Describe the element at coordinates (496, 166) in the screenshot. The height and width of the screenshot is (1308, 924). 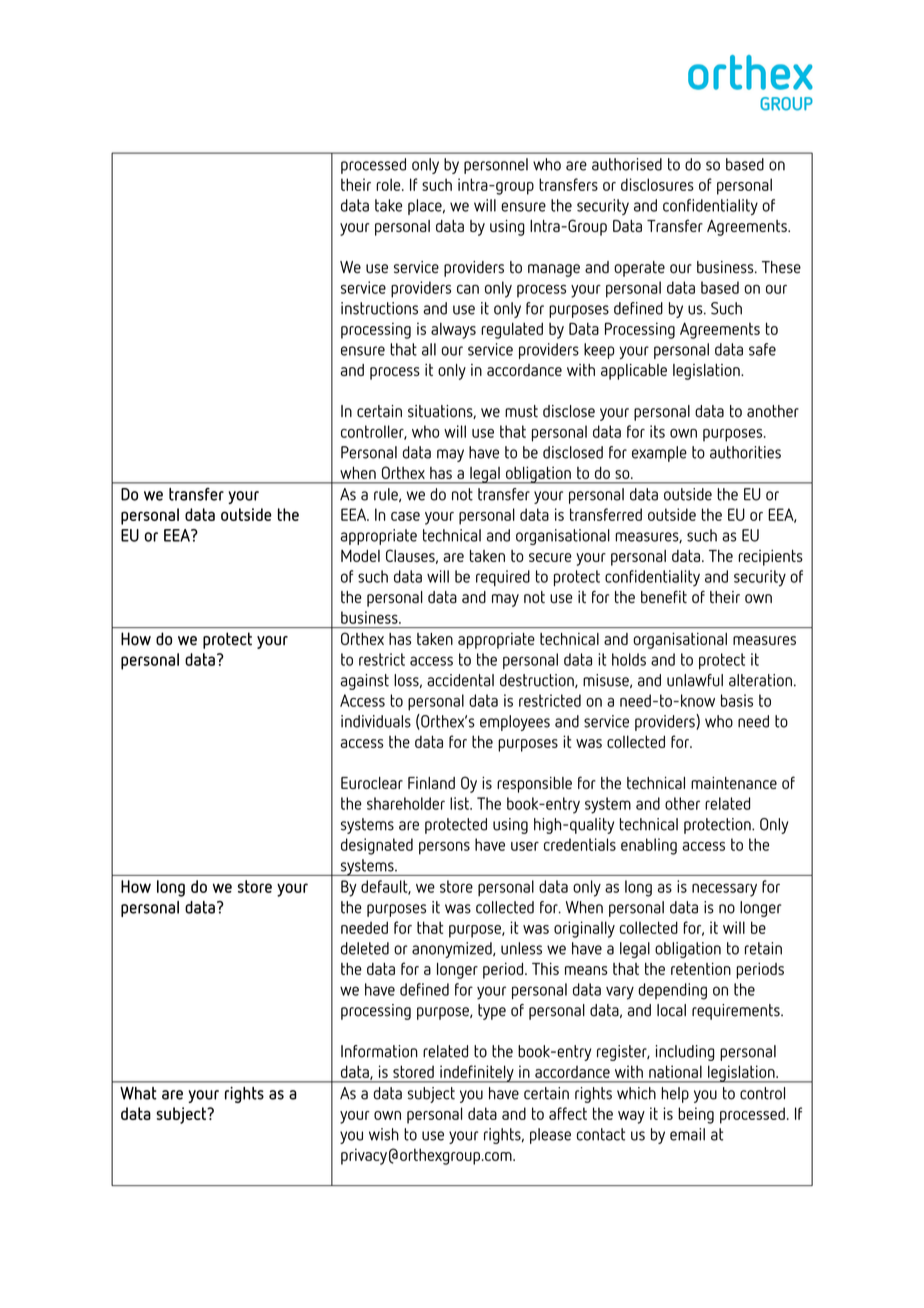
I see `personnel` at that location.
